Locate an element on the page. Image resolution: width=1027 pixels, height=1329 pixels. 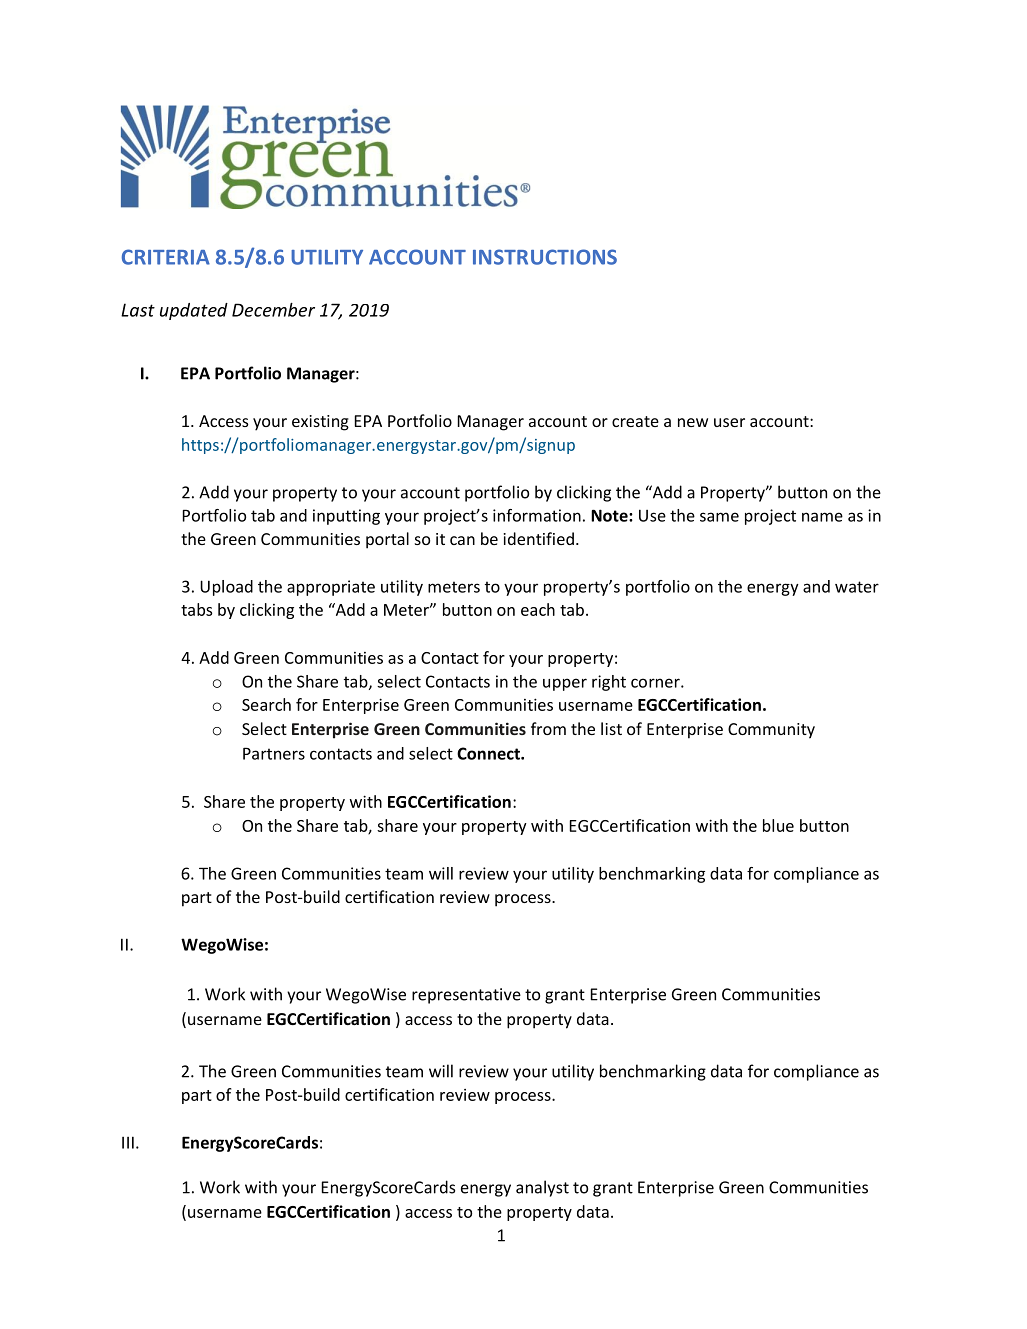
Connect is located at coordinates (489, 753).
